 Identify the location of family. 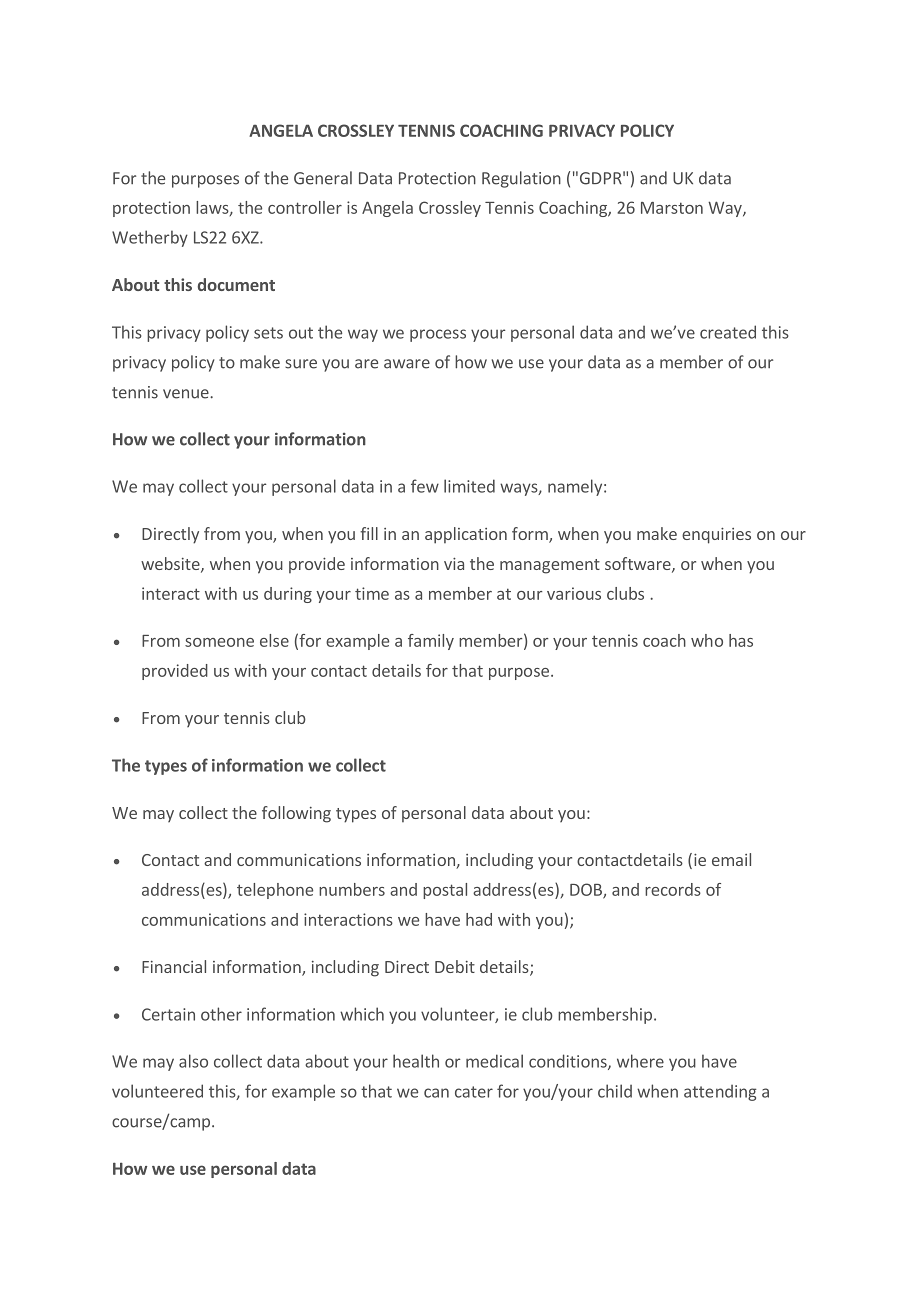
(431, 642).
